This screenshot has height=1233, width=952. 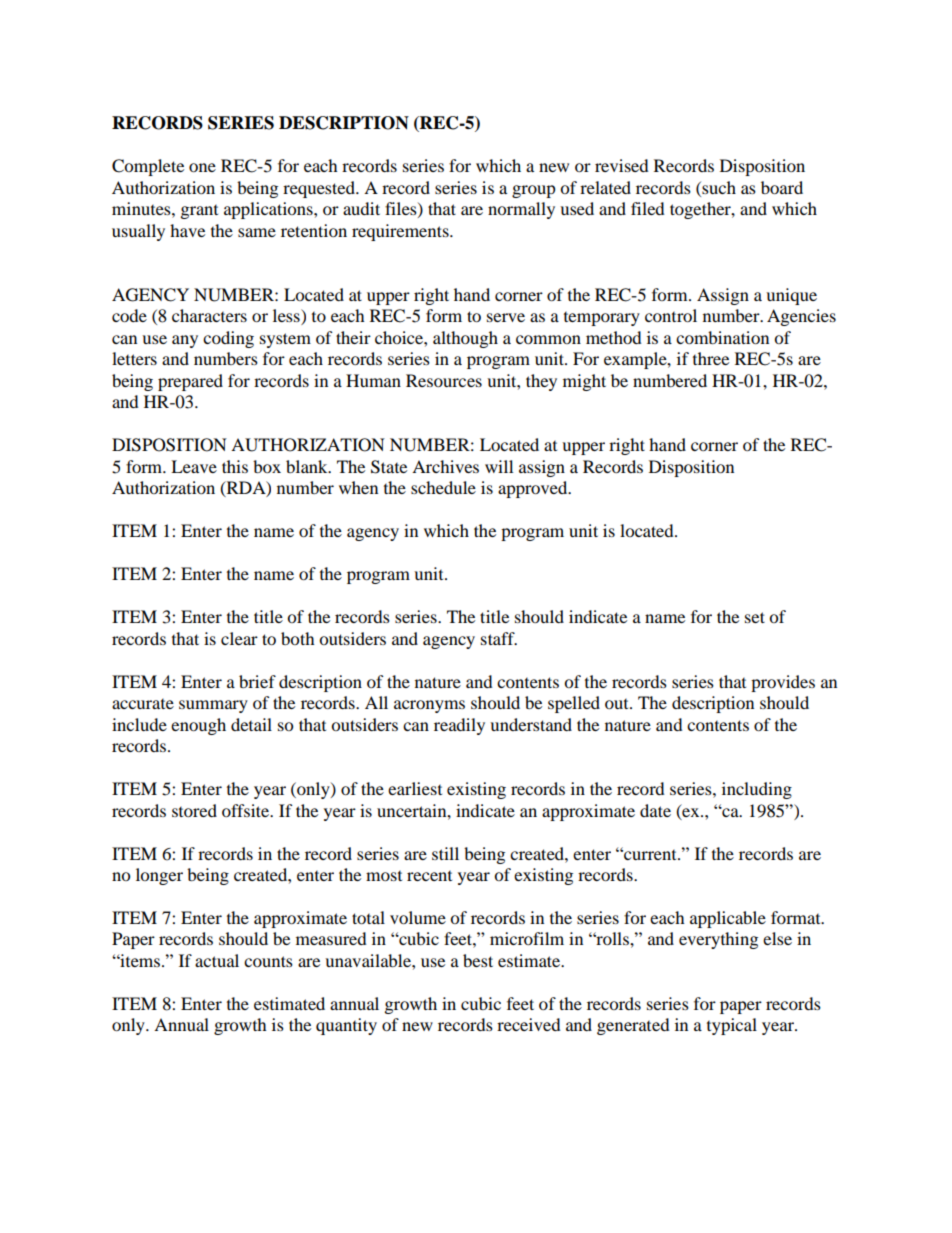 What do you see at coordinates (783, 683) in the screenshot?
I see `provides` at bounding box center [783, 683].
